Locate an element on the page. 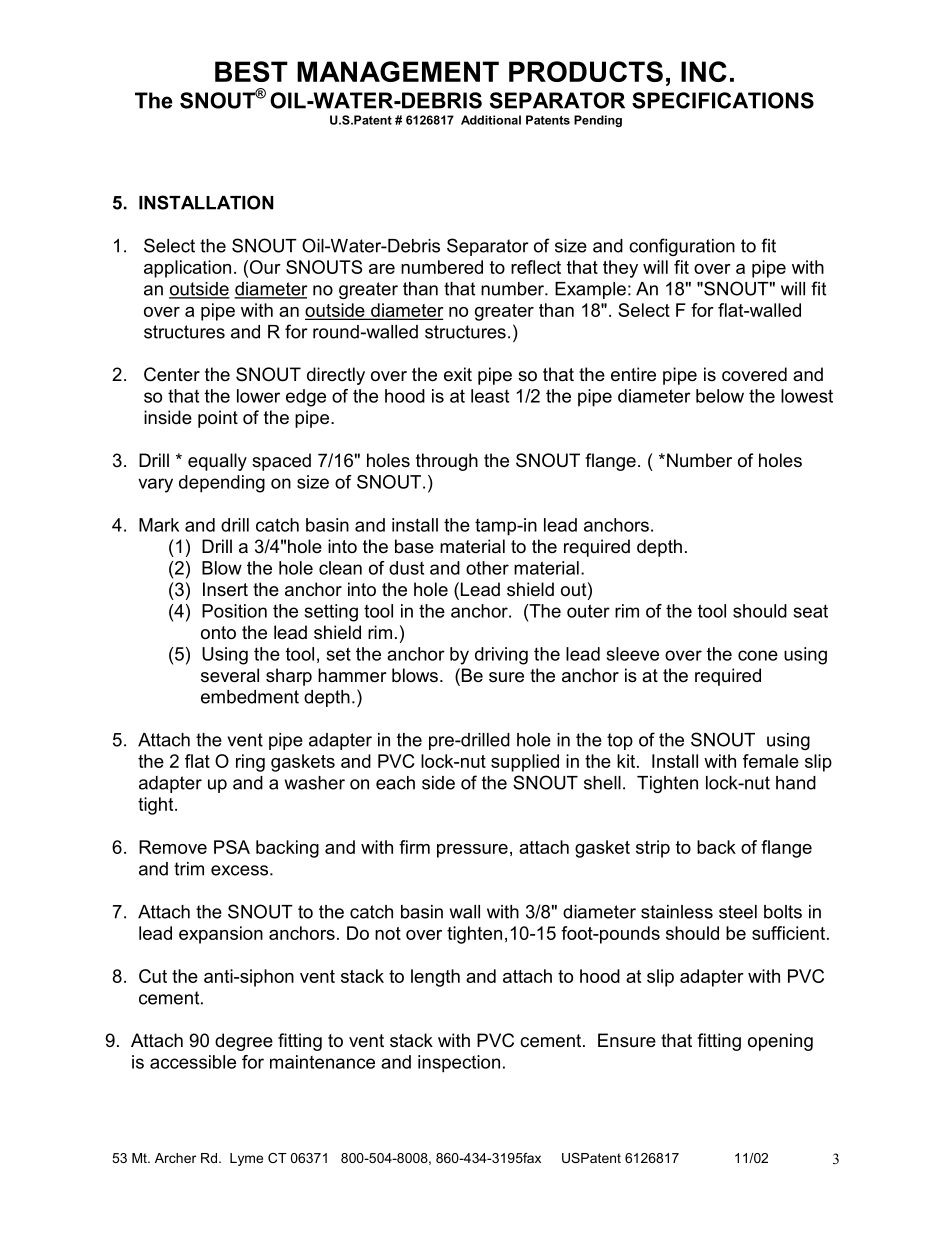 The width and height of the image is (952, 1233). steel is located at coordinates (738, 912).
